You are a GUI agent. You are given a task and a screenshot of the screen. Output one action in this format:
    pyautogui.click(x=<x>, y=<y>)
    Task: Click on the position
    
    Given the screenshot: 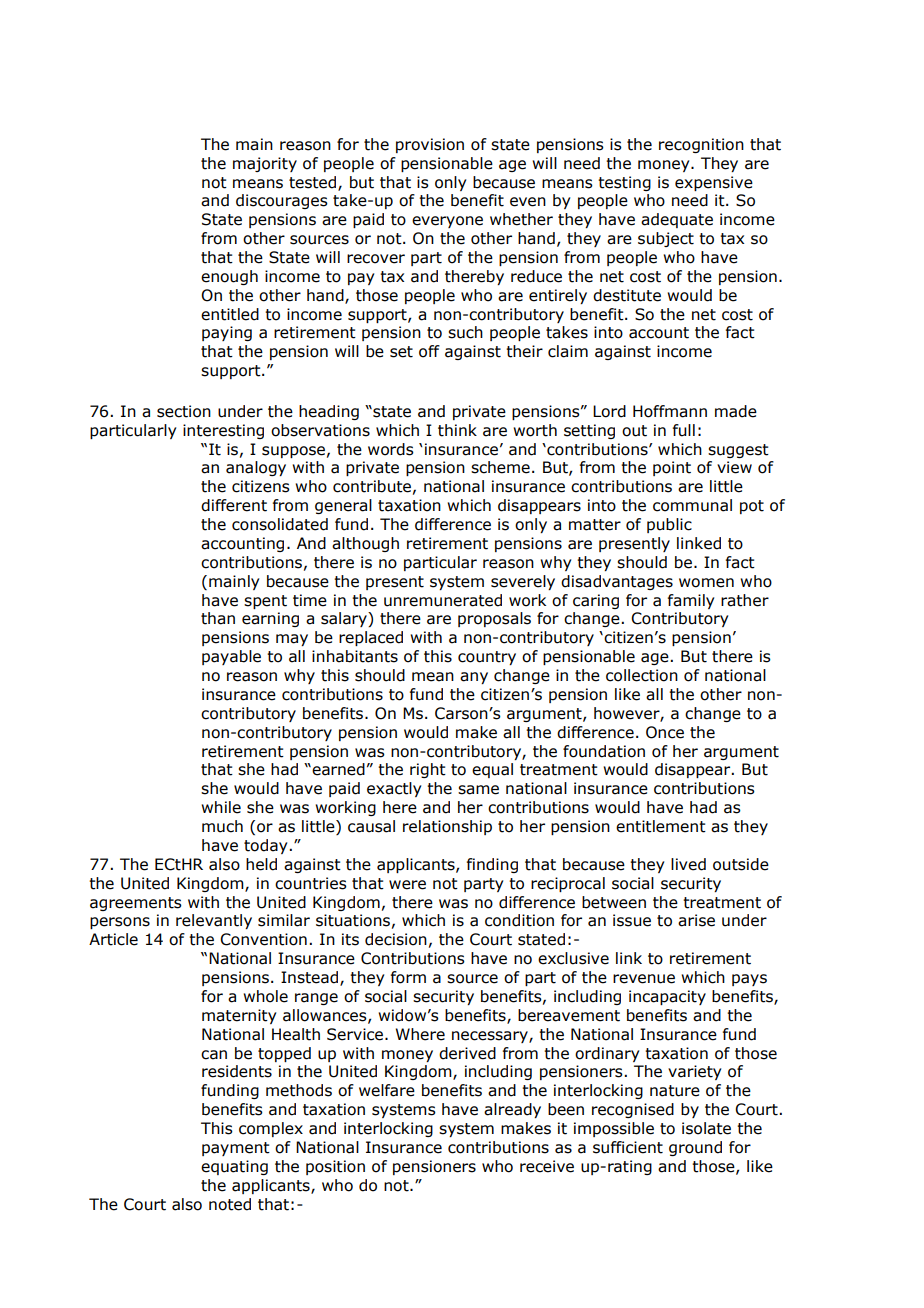 What is the action you would take?
    pyautogui.click(x=335, y=1167)
